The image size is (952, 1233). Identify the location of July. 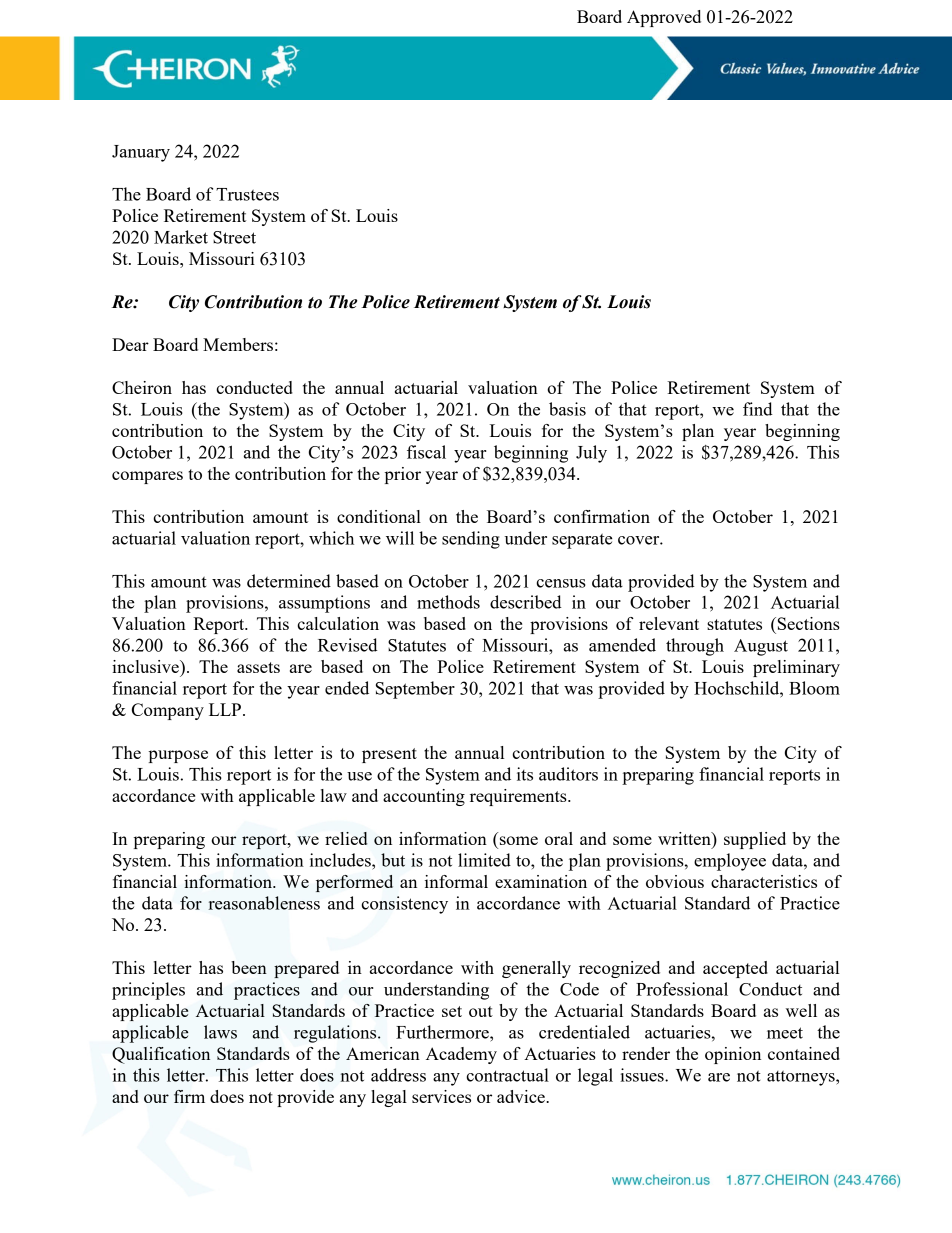
(591, 454).
